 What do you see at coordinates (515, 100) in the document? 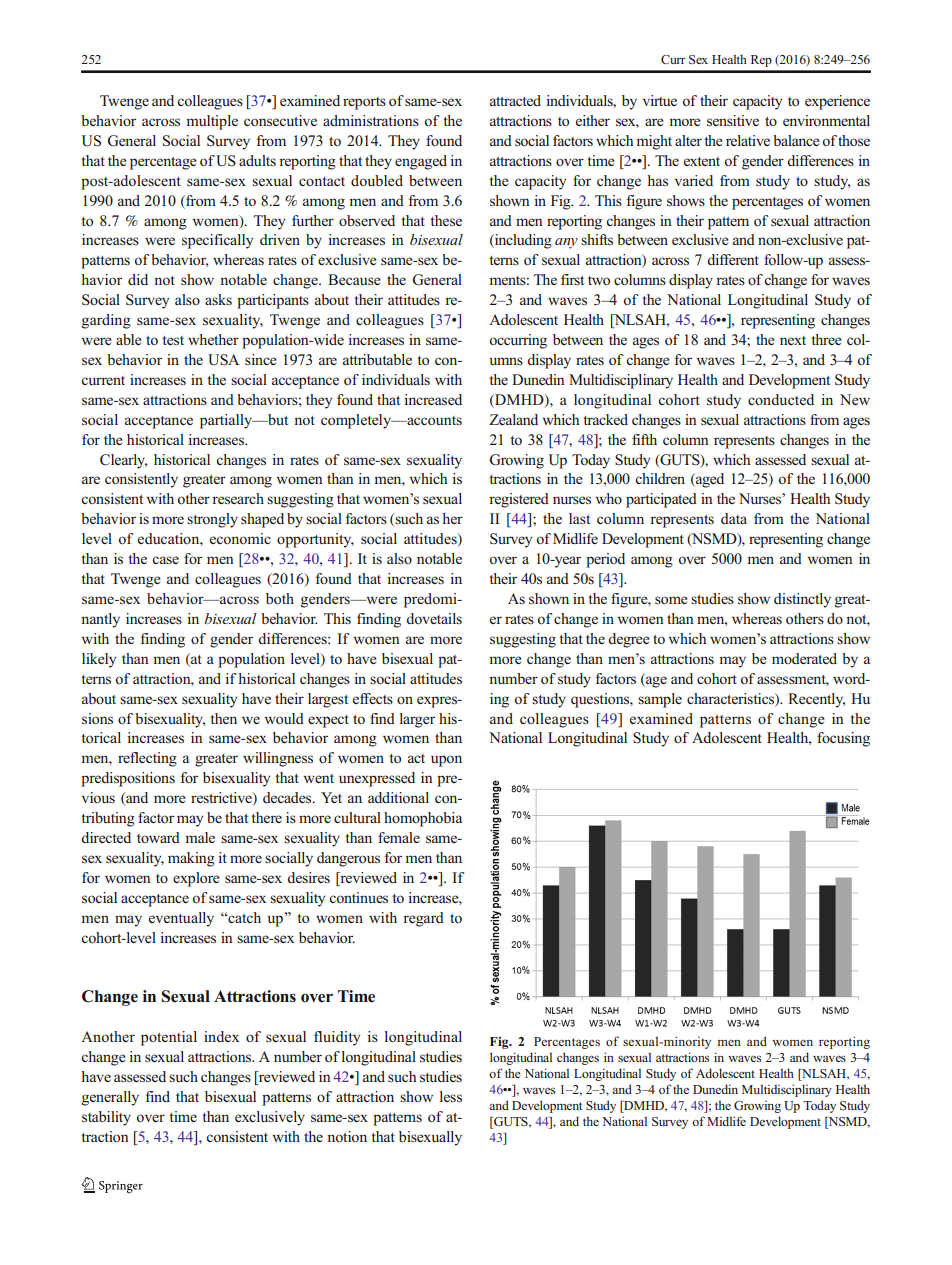
I see `attracted` at bounding box center [515, 100].
